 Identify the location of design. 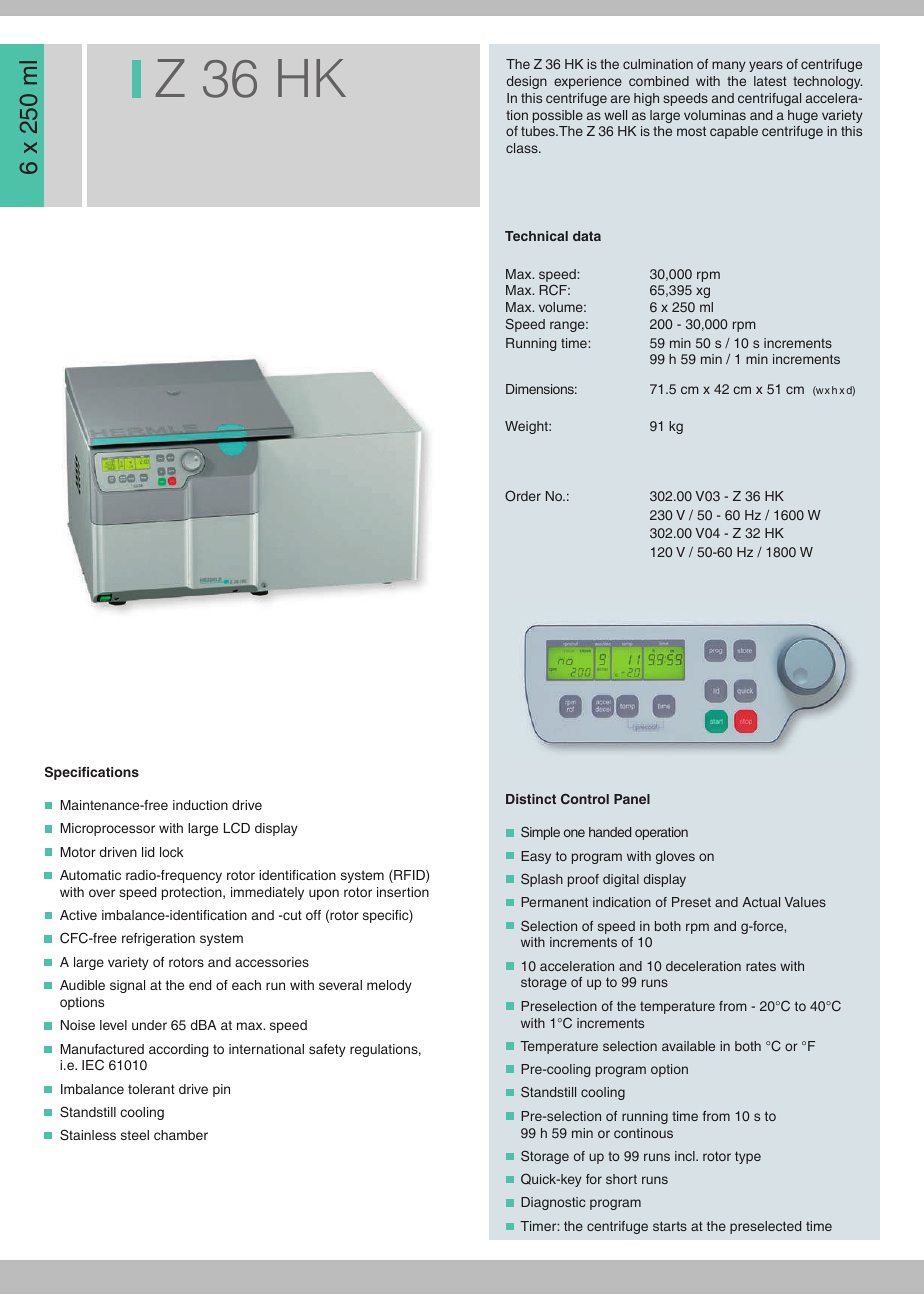
(527, 82).
